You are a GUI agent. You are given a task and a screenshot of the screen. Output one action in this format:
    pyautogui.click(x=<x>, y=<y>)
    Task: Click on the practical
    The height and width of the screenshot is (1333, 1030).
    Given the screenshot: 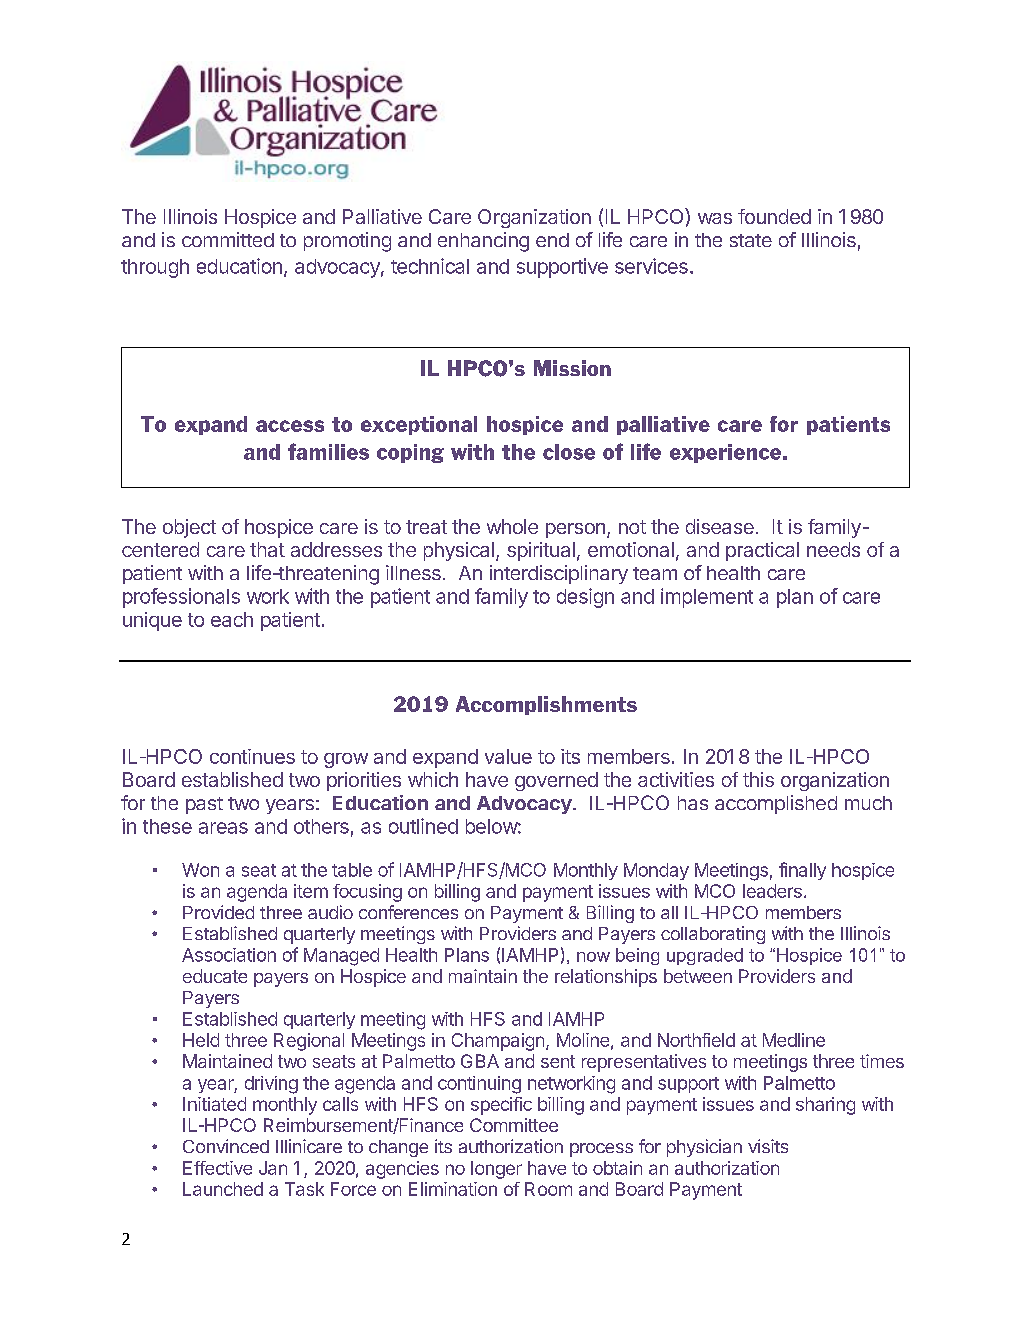 What is the action you would take?
    pyautogui.click(x=762, y=551)
